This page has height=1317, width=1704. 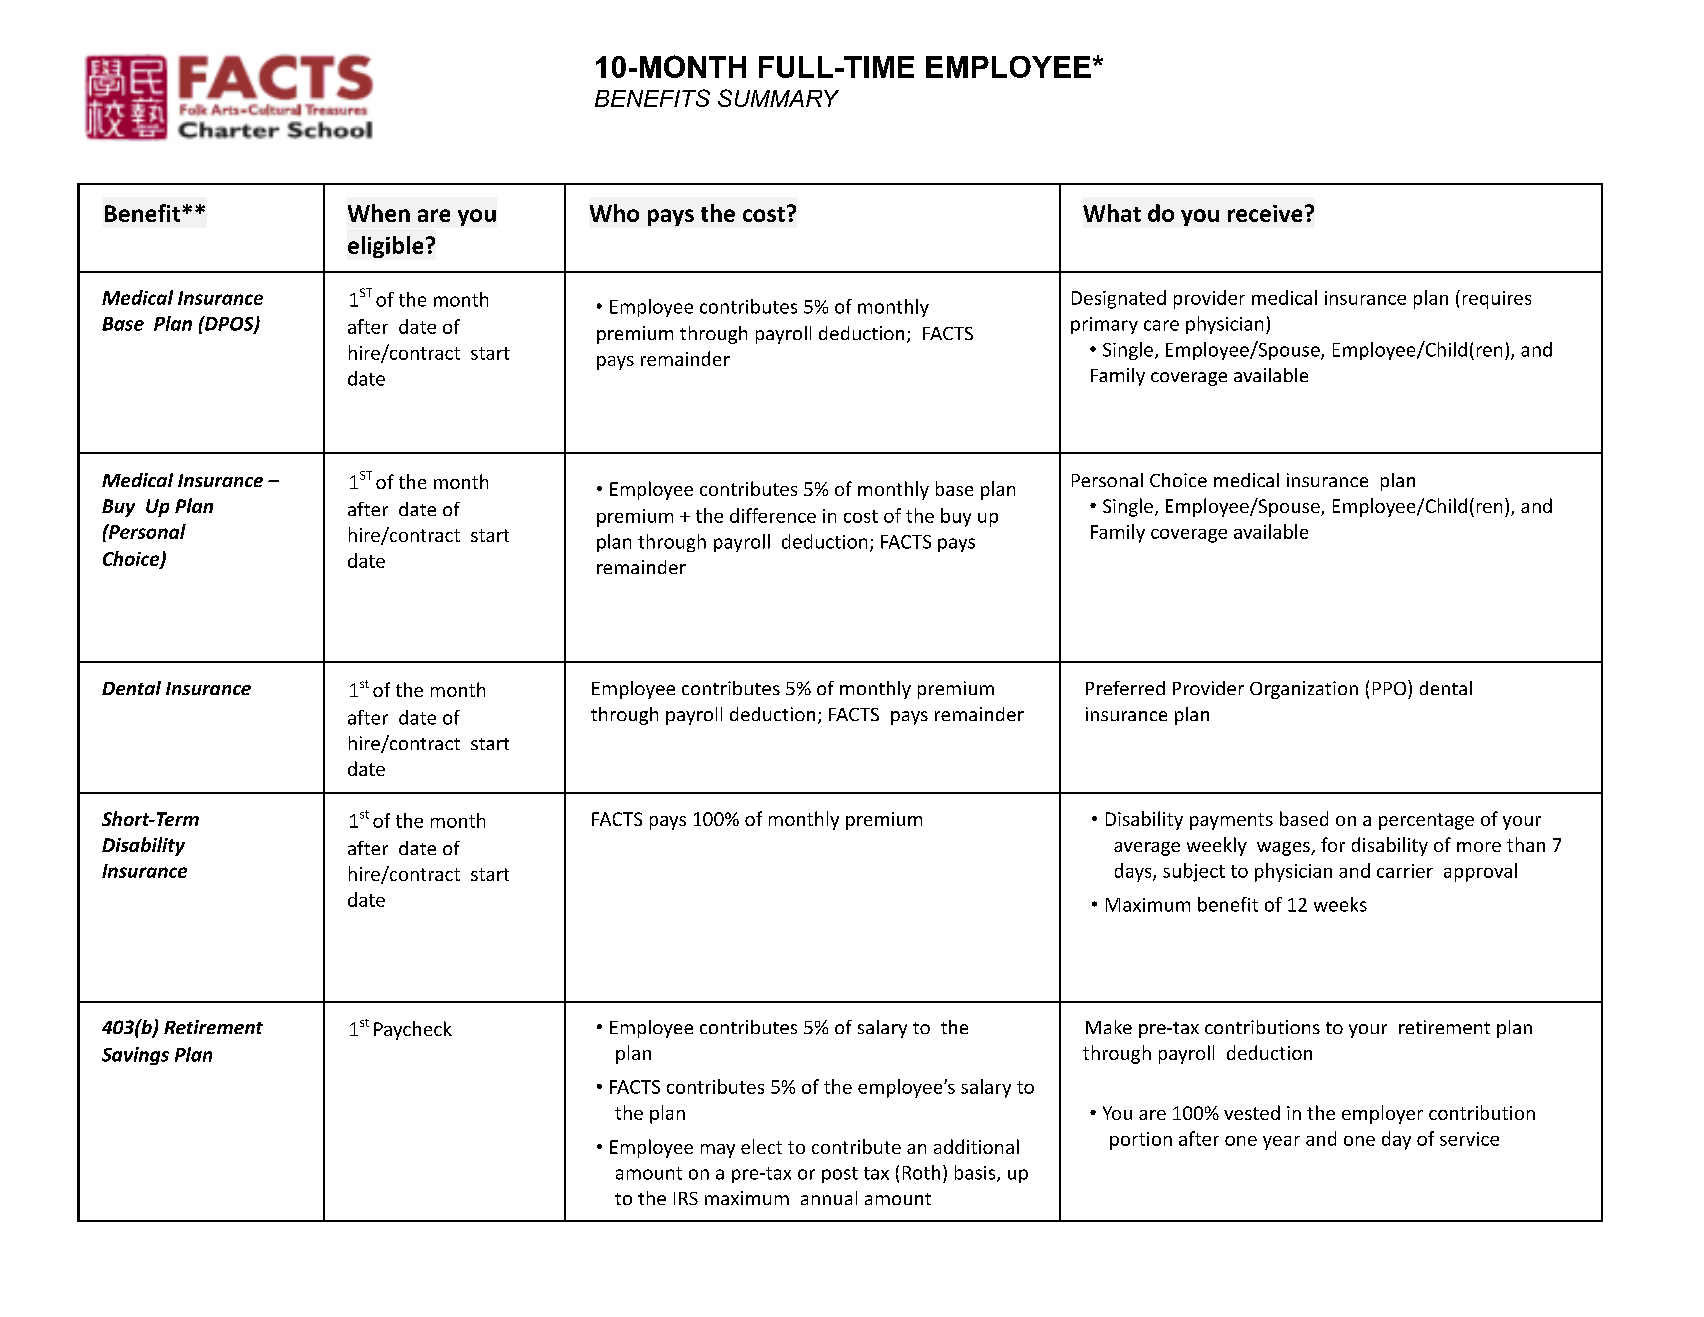 I want to click on receive, so click(x=1265, y=213).
